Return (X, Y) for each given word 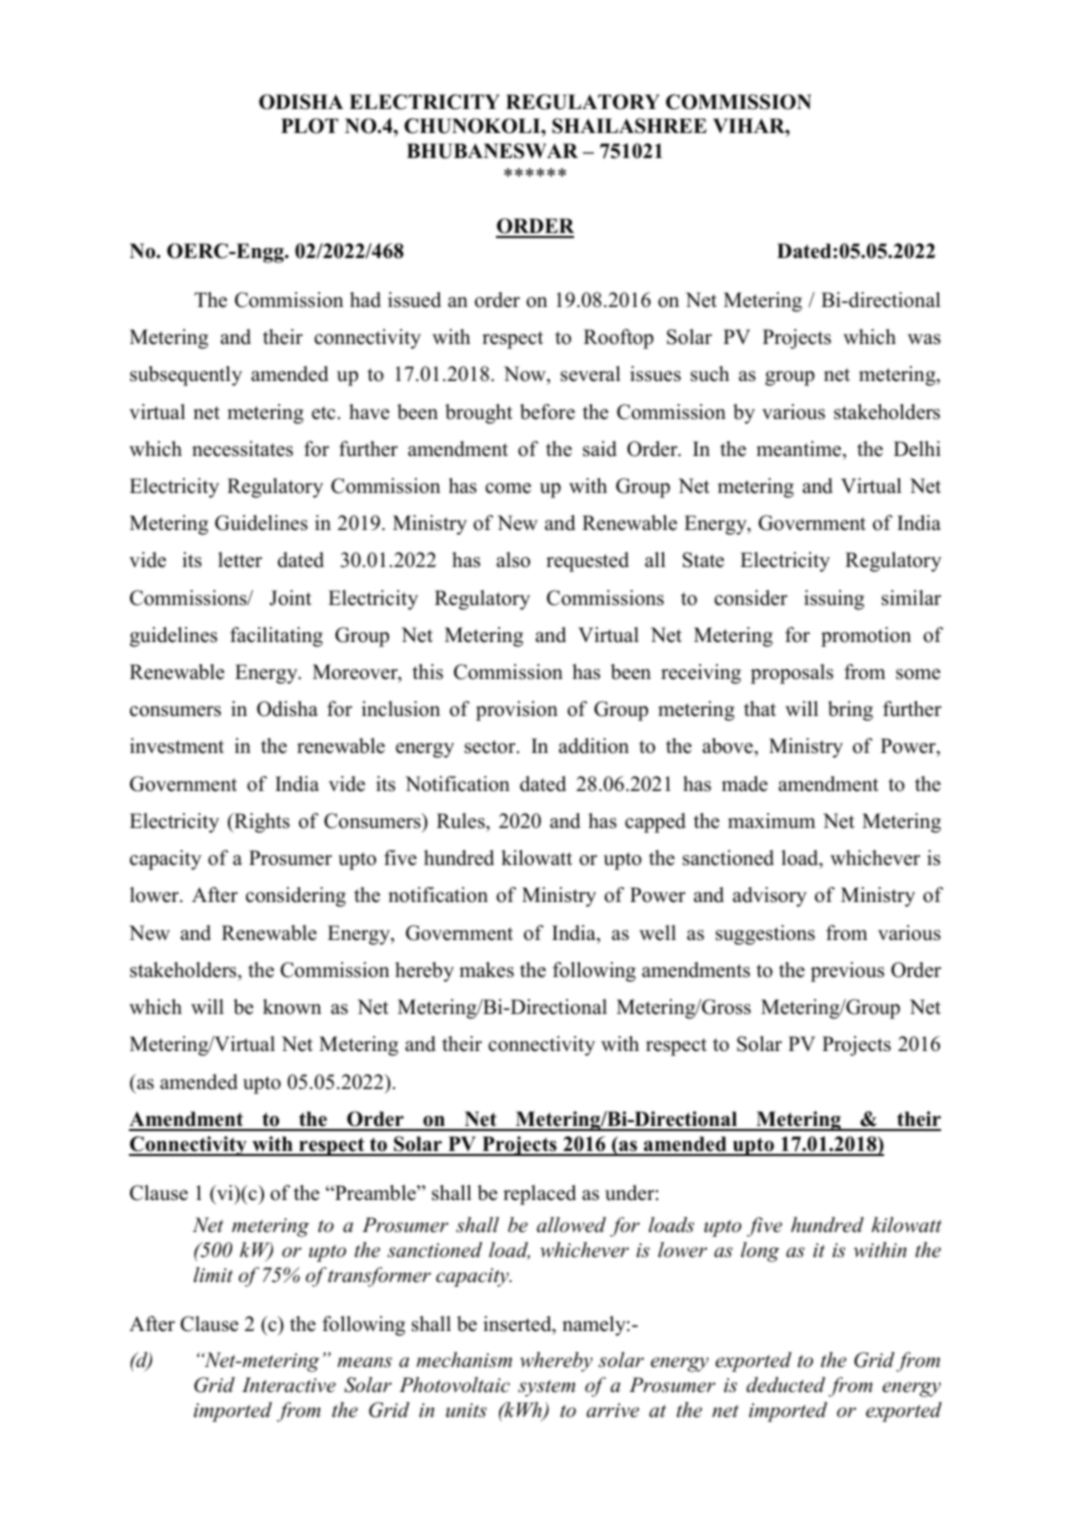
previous (847, 972)
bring (850, 711)
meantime (800, 449)
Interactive (289, 1385)
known (292, 1007)
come (508, 488)
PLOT (309, 126)
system (546, 1388)
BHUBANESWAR (492, 151)
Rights (261, 823)
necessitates (242, 449)
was (924, 339)
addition (594, 746)
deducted (785, 1385)
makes (486, 970)
